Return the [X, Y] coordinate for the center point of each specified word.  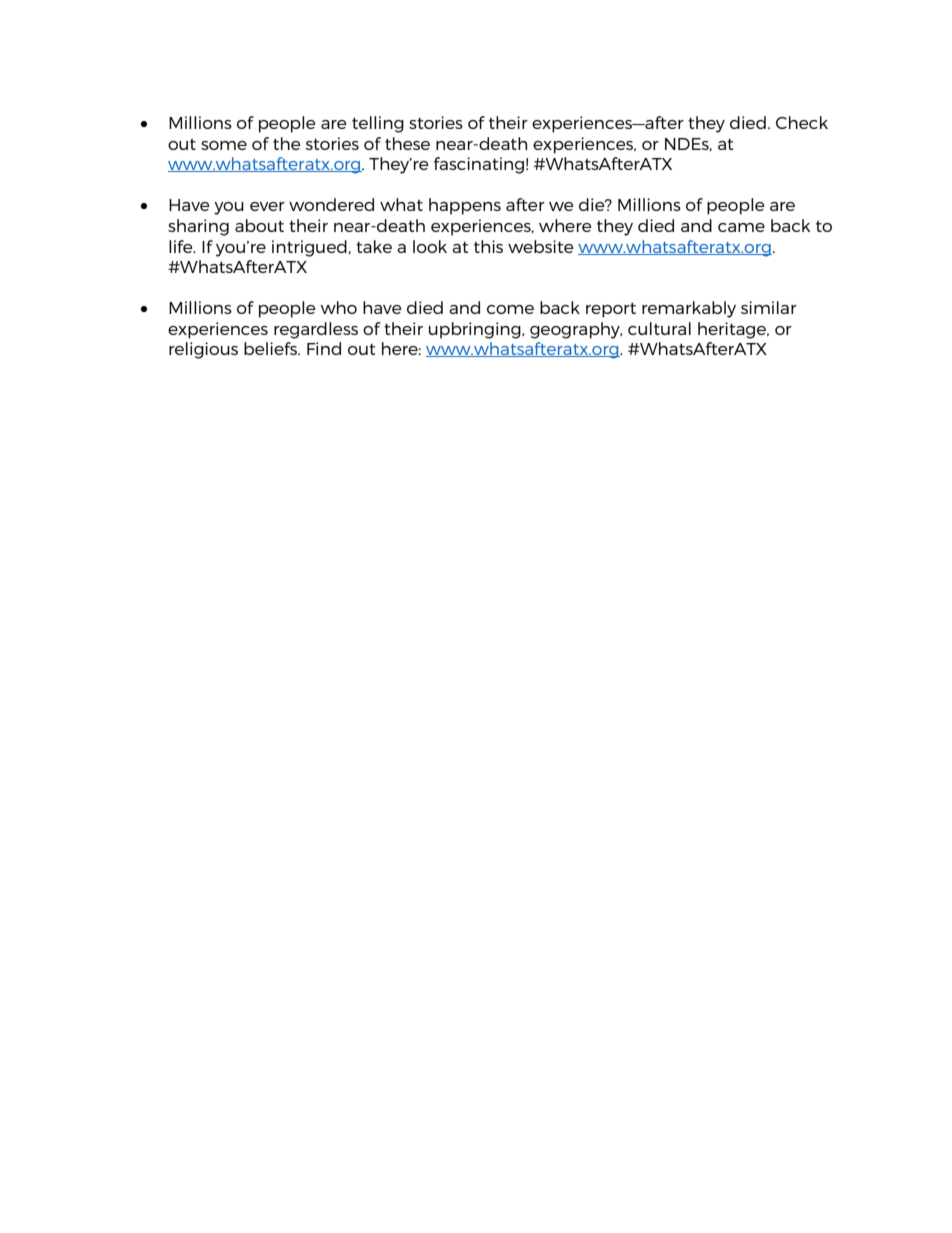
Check [802, 122]
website [541, 246]
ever [267, 206]
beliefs [271, 348]
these [407, 143]
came [741, 227]
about [259, 225]
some [224, 145]
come [510, 309]
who [338, 307]
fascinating [479, 165]
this [488, 246]
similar [769, 307]
